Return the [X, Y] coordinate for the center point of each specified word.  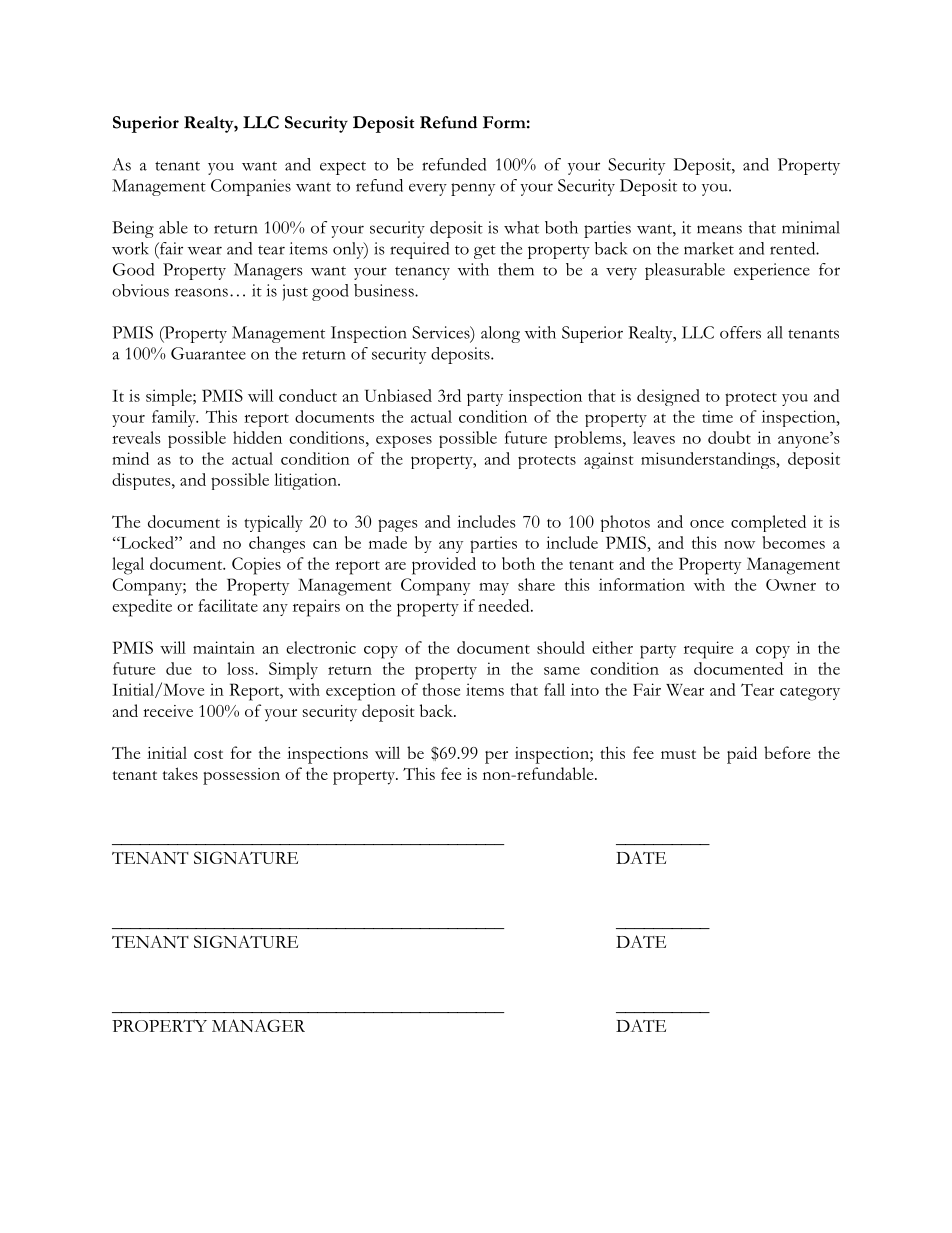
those [441, 689]
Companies [251, 187]
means [719, 229]
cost [208, 754]
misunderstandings [709, 460]
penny [473, 189]
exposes [404, 441]
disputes [142, 481]
